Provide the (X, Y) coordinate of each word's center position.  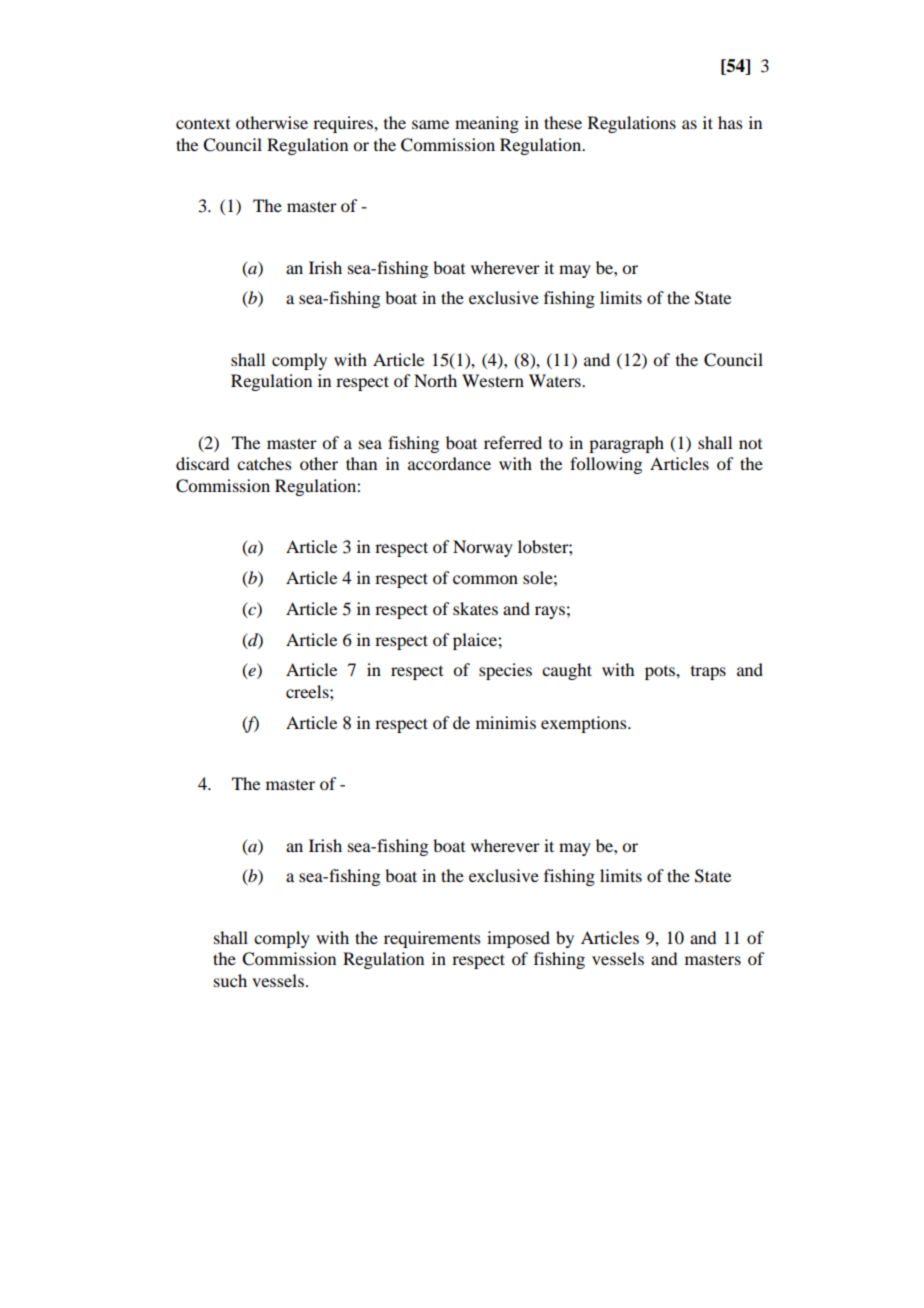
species (505, 671)
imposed (518, 939)
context (203, 123)
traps (708, 673)
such (230, 980)
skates (475, 608)
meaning (487, 124)
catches (264, 463)
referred (513, 442)
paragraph (626, 444)
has (730, 122)
